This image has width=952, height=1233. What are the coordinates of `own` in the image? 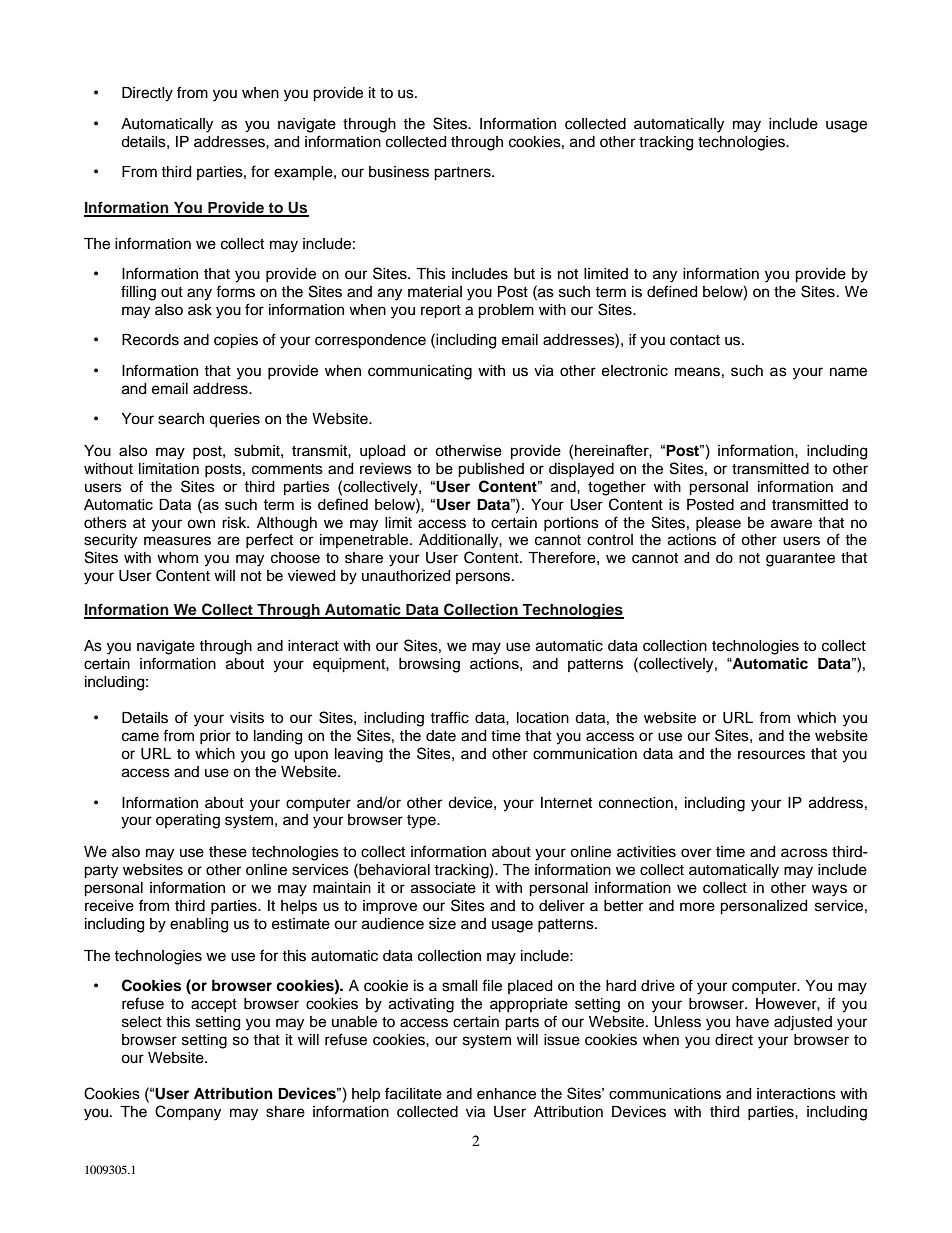 It's located at (201, 524).
